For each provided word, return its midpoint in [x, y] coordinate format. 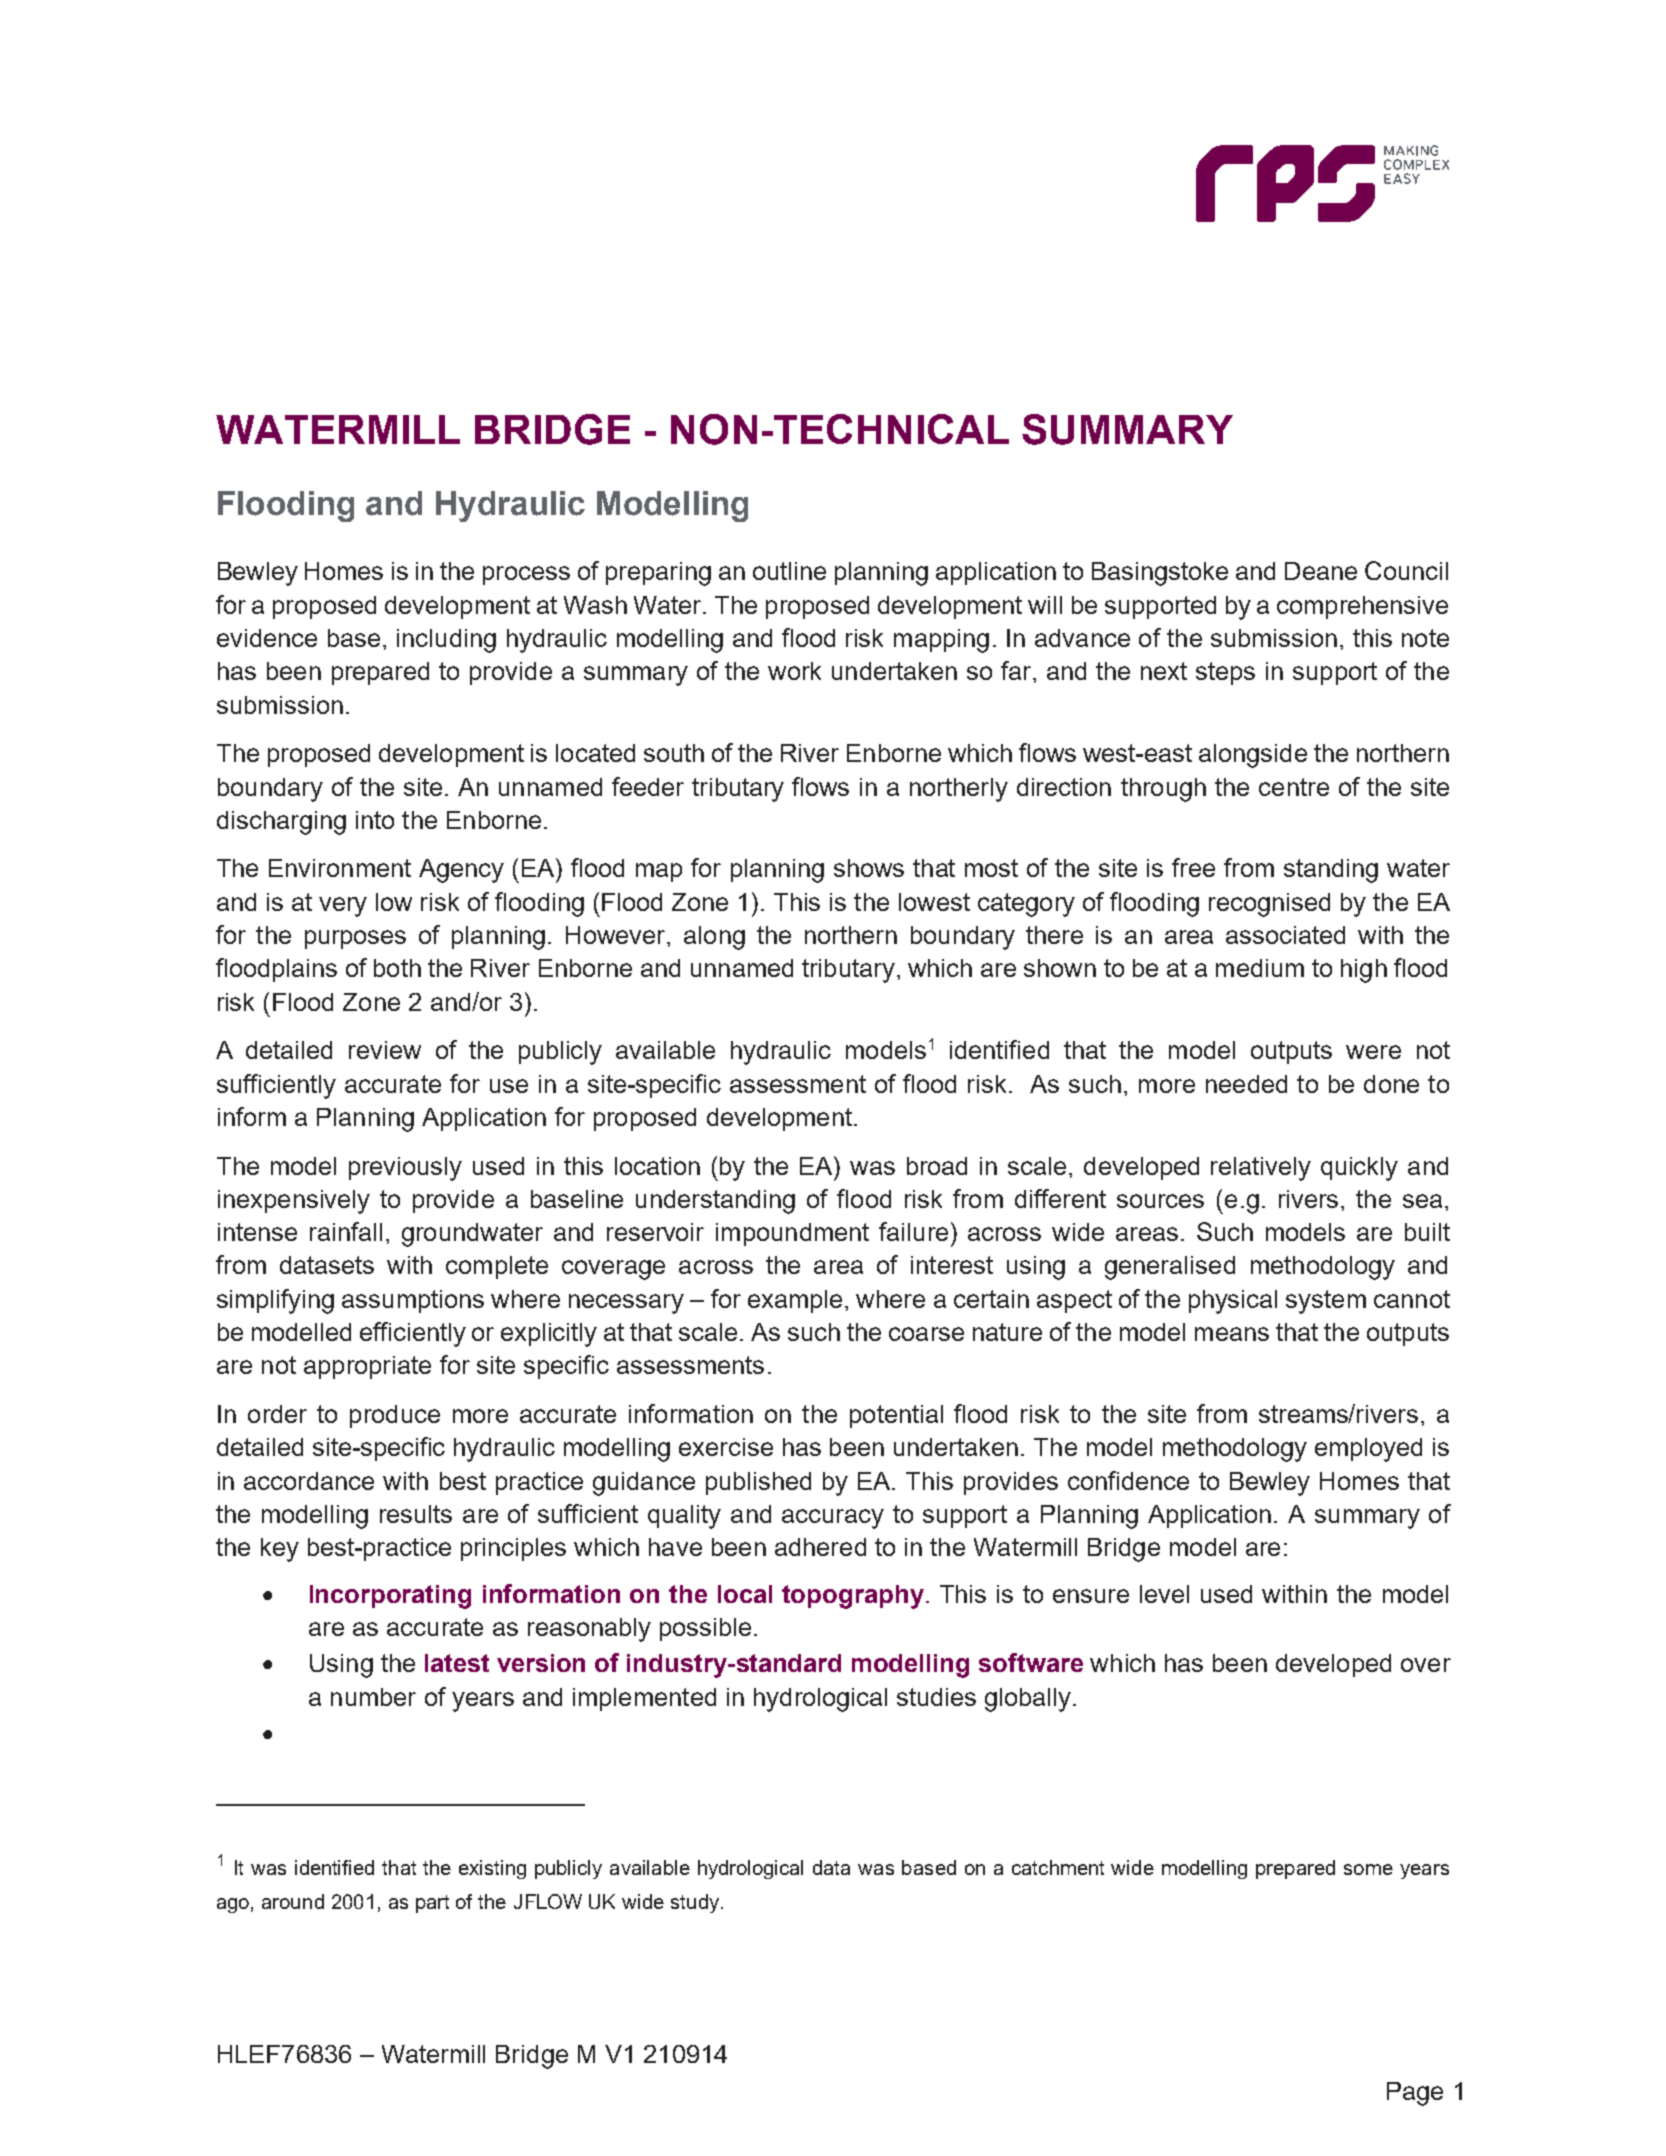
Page [1415, 2094]
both [397, 968]
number [373, 1697]
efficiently [413, 1334]
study [695, 1903]
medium [1260, 968]
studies [936, 1697]
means [1232, 1334]
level [1164, 1594]
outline [789, 571]
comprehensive [1362, 607]
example [795, 1301]
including [446, 641]
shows [869, 868]
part [432, 1904]
